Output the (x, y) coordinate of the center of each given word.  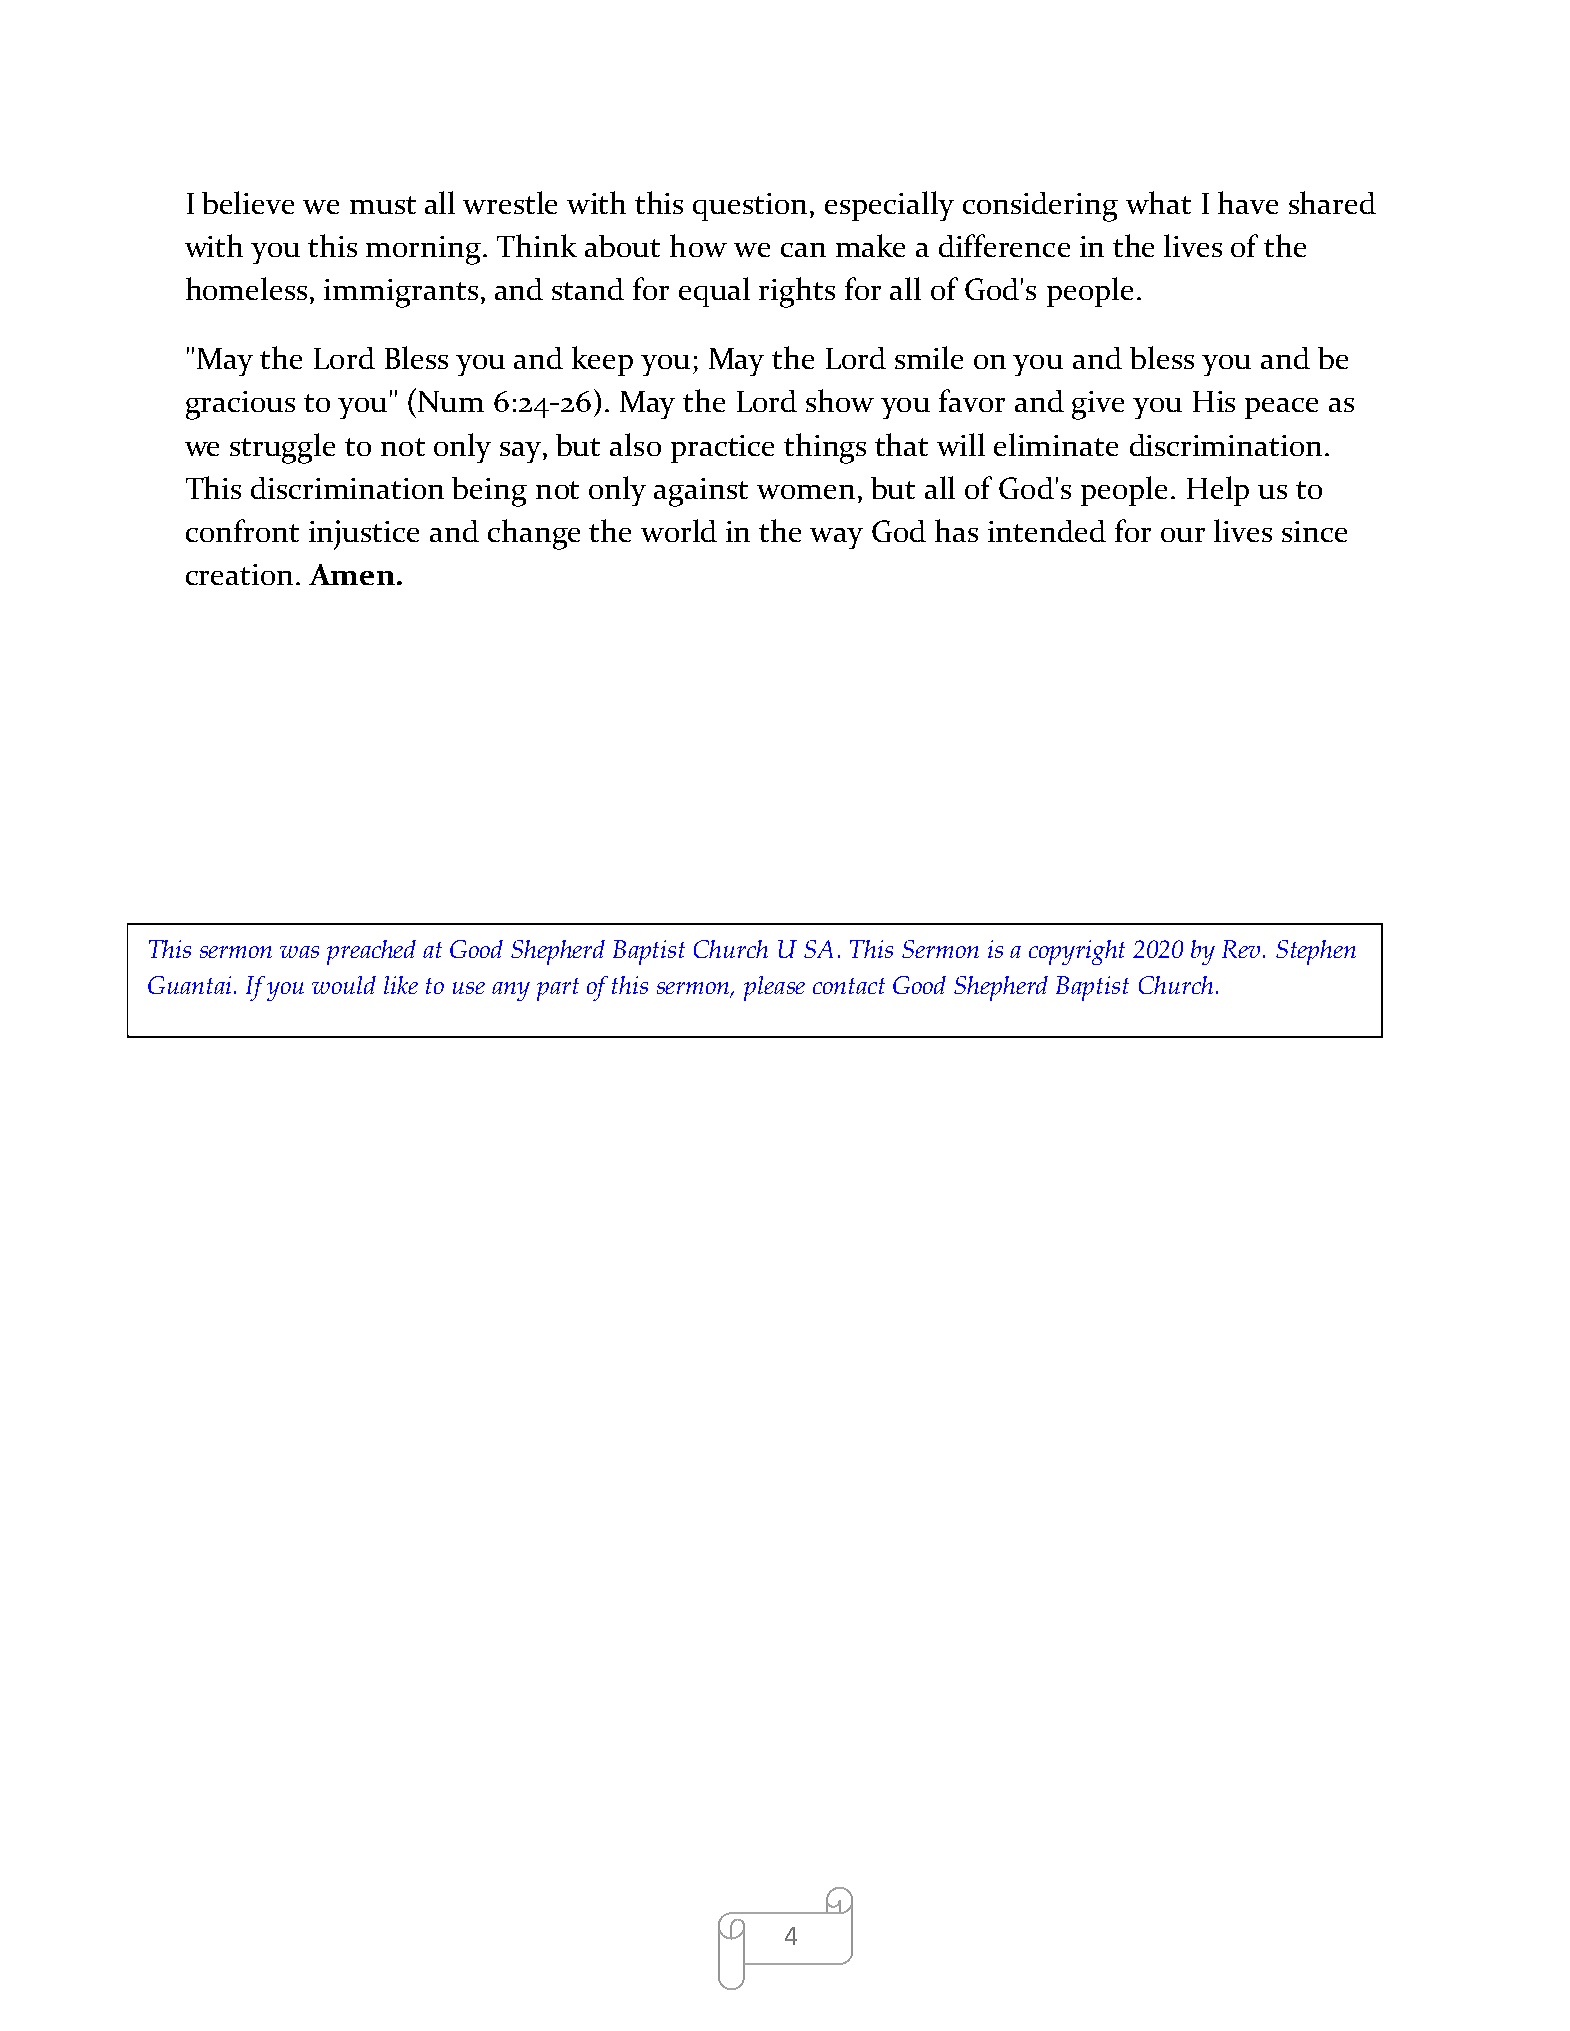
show (840, 400)
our (1183, 535)
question (750, 207)
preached (371, 952)
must (383, 205)
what (1158, 202)
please (774, 988)
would (344, 985)
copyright (1077, 952)
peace (1281, 408)
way (836, 538)
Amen (352, 574)
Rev (1243, 949)
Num (451, 401)
